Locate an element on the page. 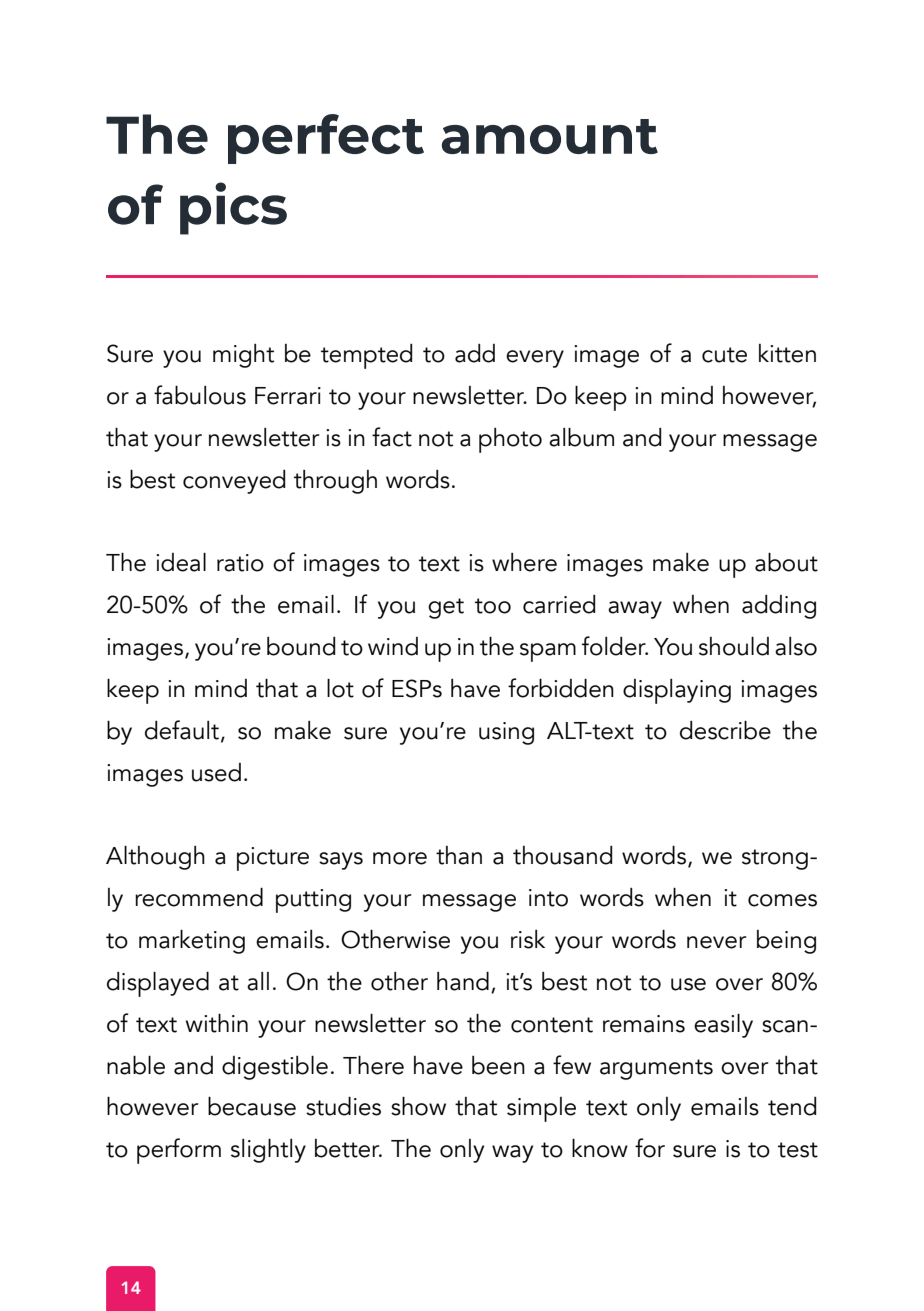  describe is located at coordinates (725, 730).
